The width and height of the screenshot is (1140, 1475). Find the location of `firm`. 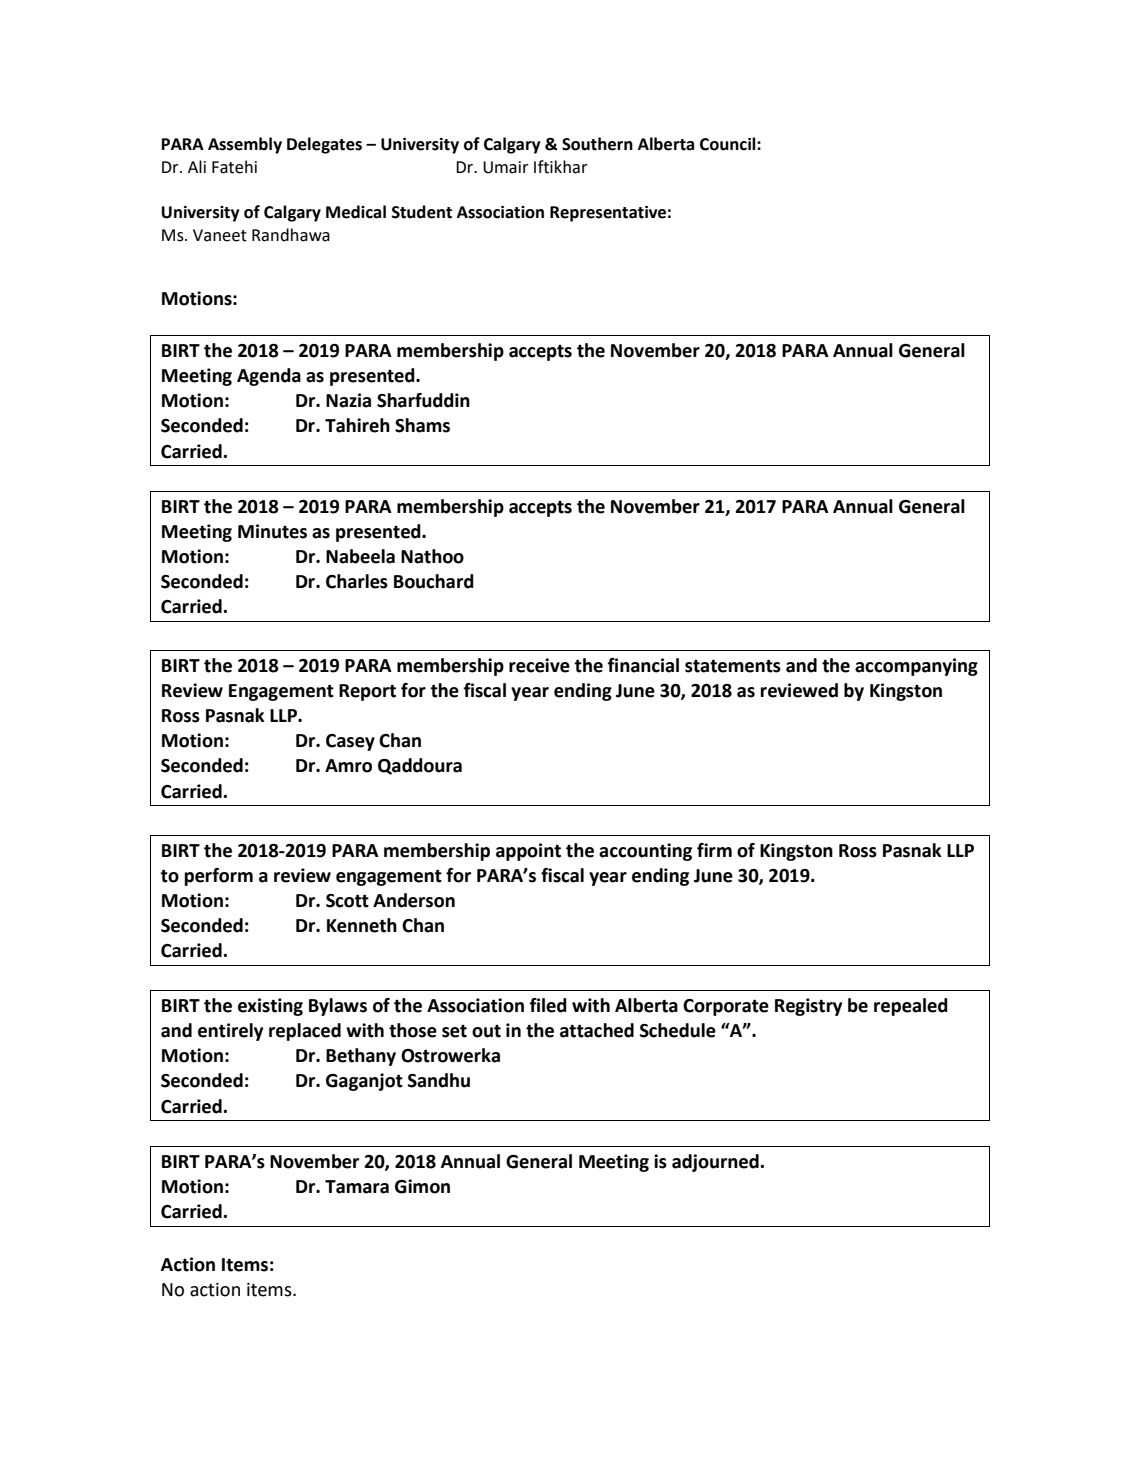

firm is located at coordinates (714, 850).
